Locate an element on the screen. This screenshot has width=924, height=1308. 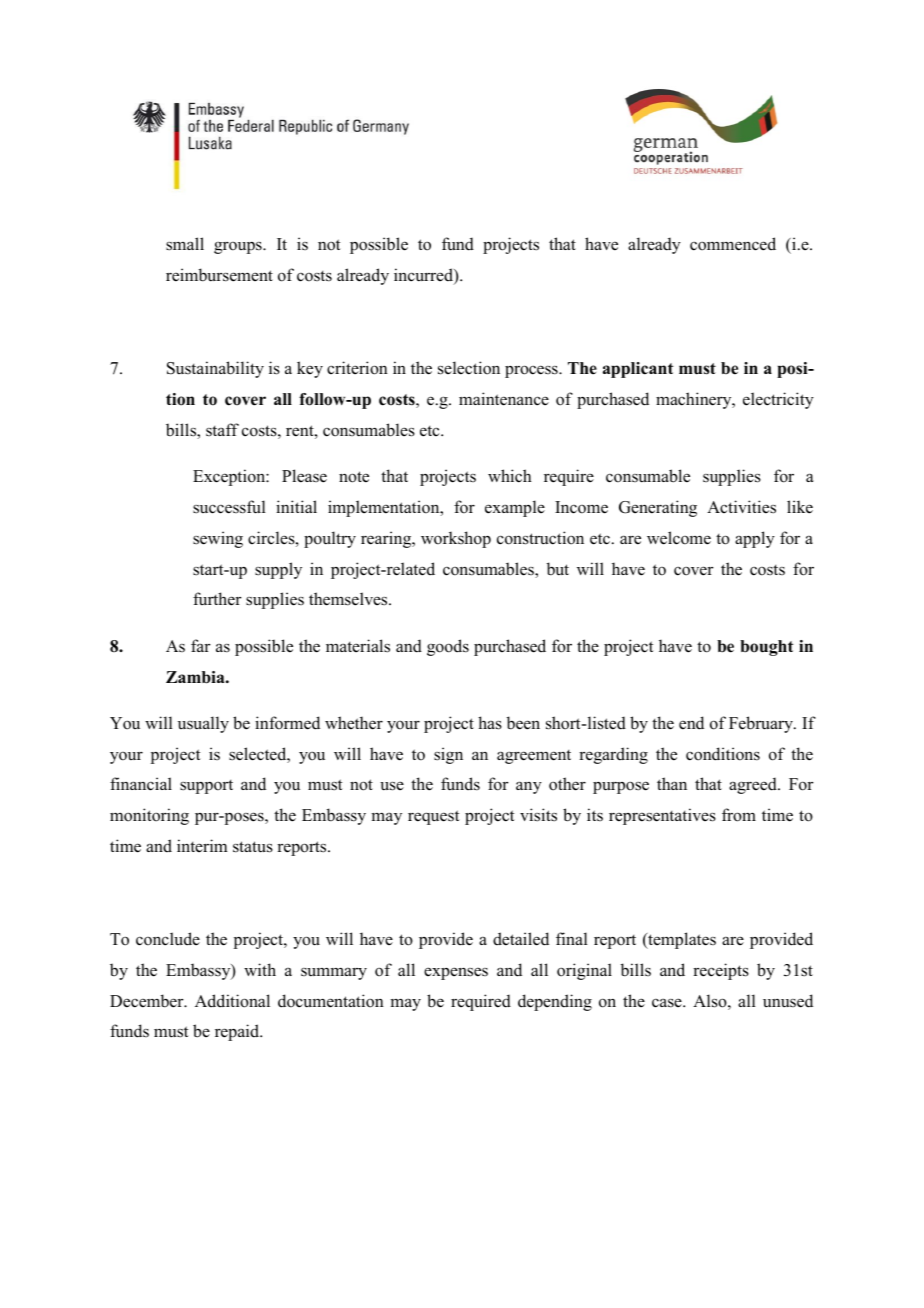
commenced is located at coordinates (733, 244).
